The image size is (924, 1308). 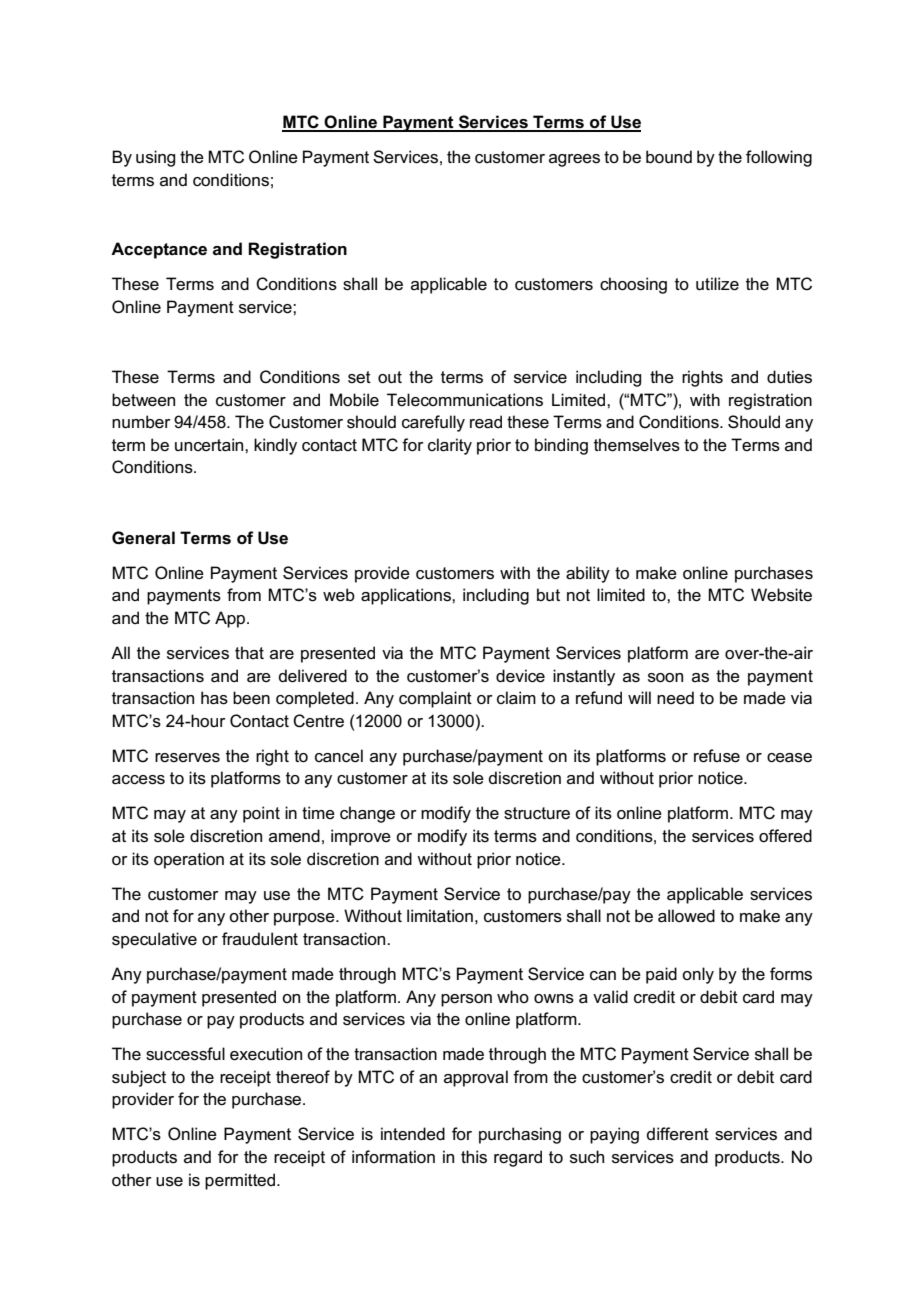 I want to click on clarity, so click(x=450, y=446).
